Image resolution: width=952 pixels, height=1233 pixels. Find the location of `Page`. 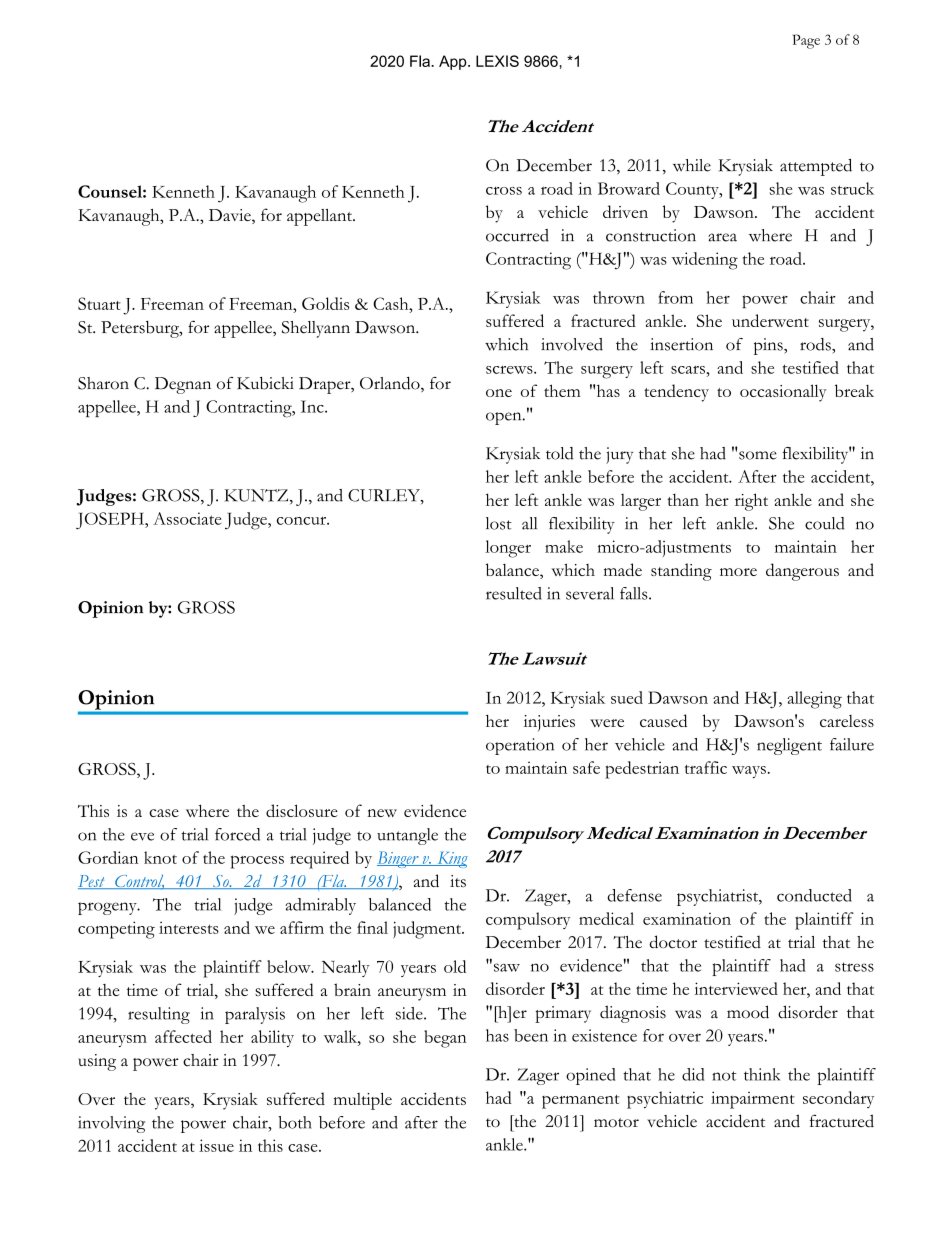

Page is located at coordinates (806, 41).
